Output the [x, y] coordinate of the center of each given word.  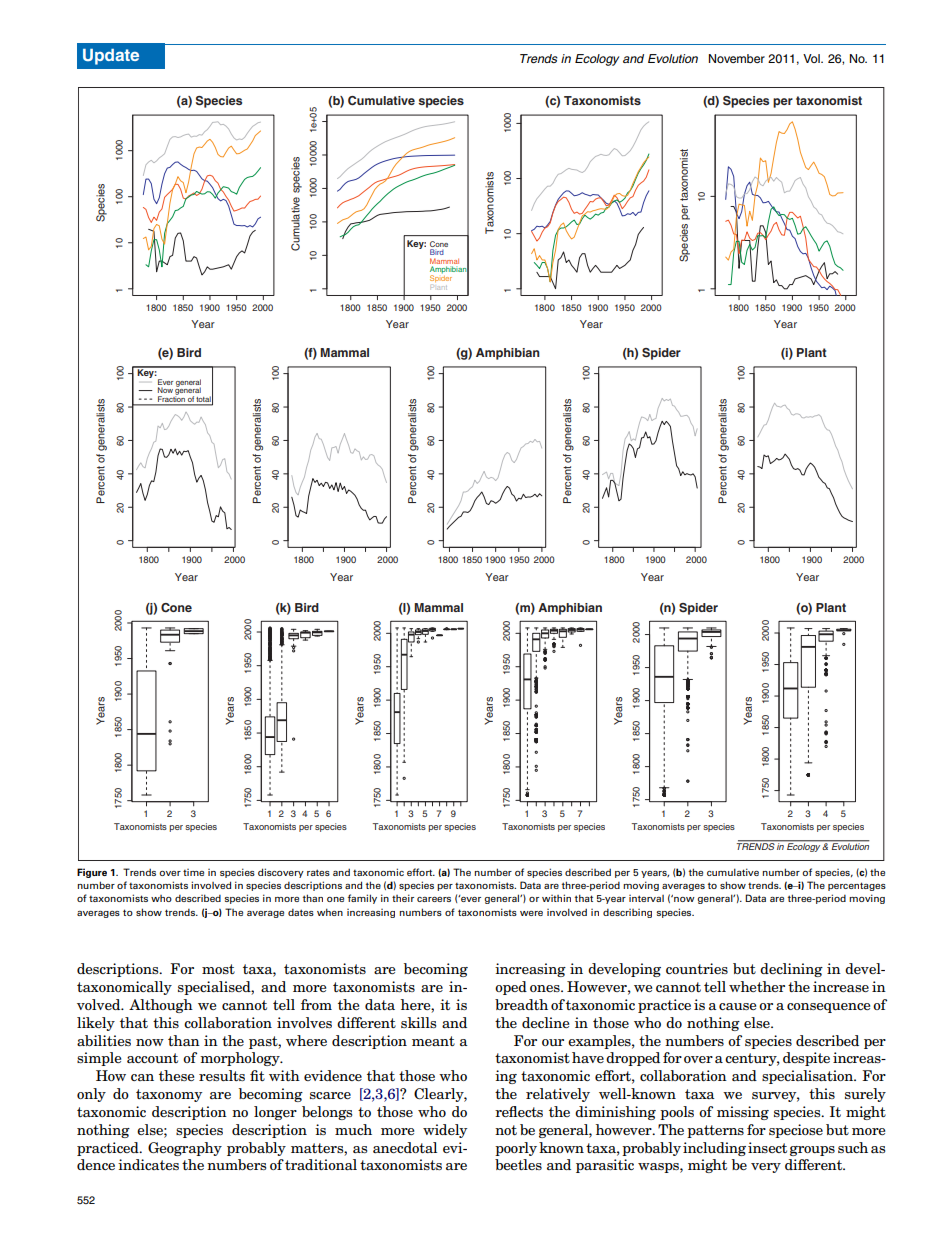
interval [646, 898]
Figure [92, 873]
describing [627, 913]
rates [318, 872]
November [737, 58]
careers [434, 899]
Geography [185, 1149]
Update [111, 57]
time [193, 872]
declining [791, 970]
